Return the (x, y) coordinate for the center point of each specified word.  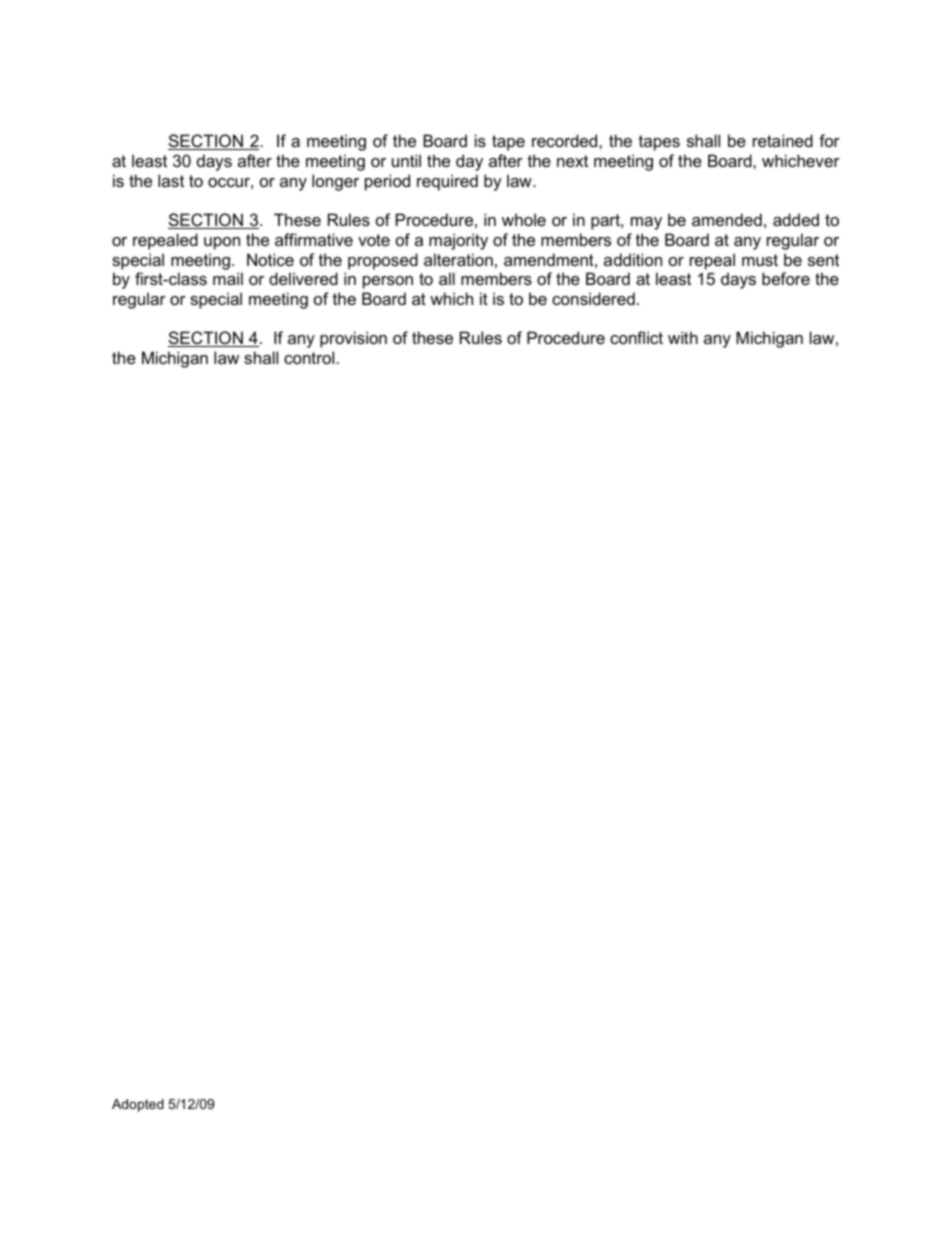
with (683, 337)
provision (353, 339)
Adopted (138, 1105)
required (447, 182)
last (171, 180)
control (309, 357)
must (760, 260)
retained (783, 140)
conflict (636, 337)
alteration (458, 259)
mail (228, 278)
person (388, 282)
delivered (303, 278)
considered (593, 298)
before (786, 278)
